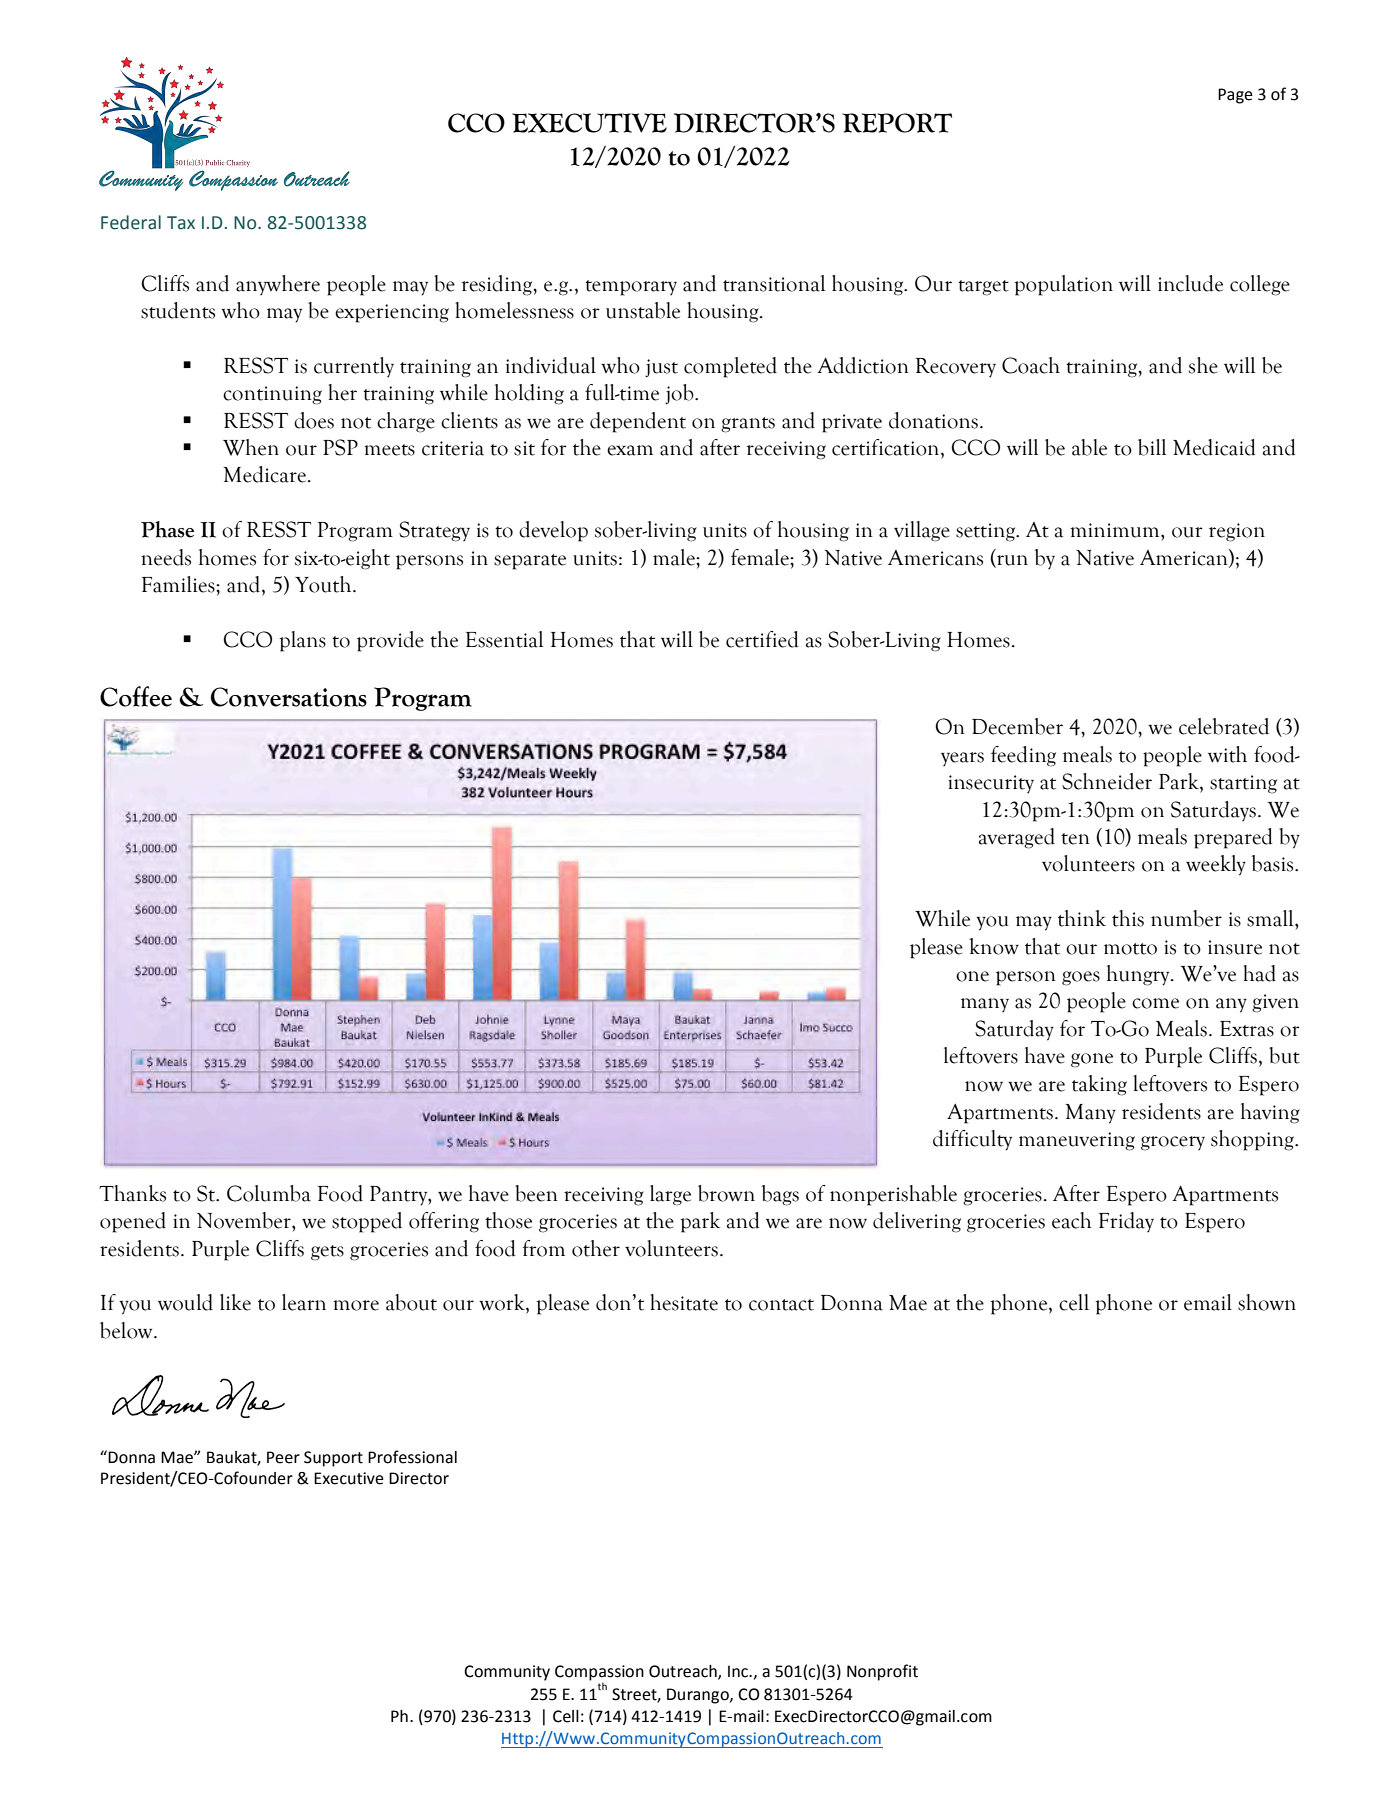 The image size is (1397, 1808). Describe the element at coordinates (882, 1672) in the screenshot. I see `Nonprofit` at that location.
